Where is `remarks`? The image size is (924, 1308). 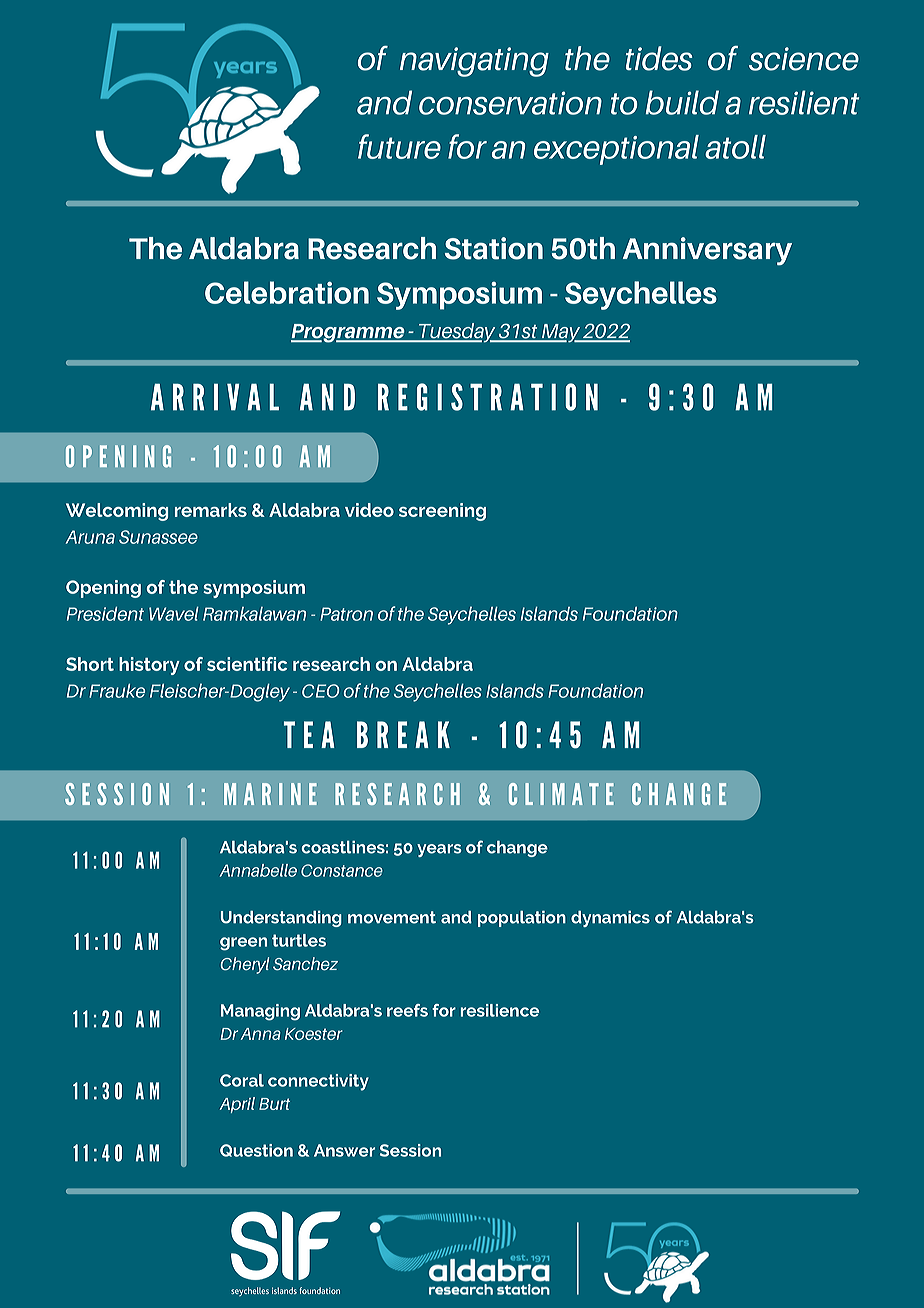 remarks is located at coordinates (211, 510).
